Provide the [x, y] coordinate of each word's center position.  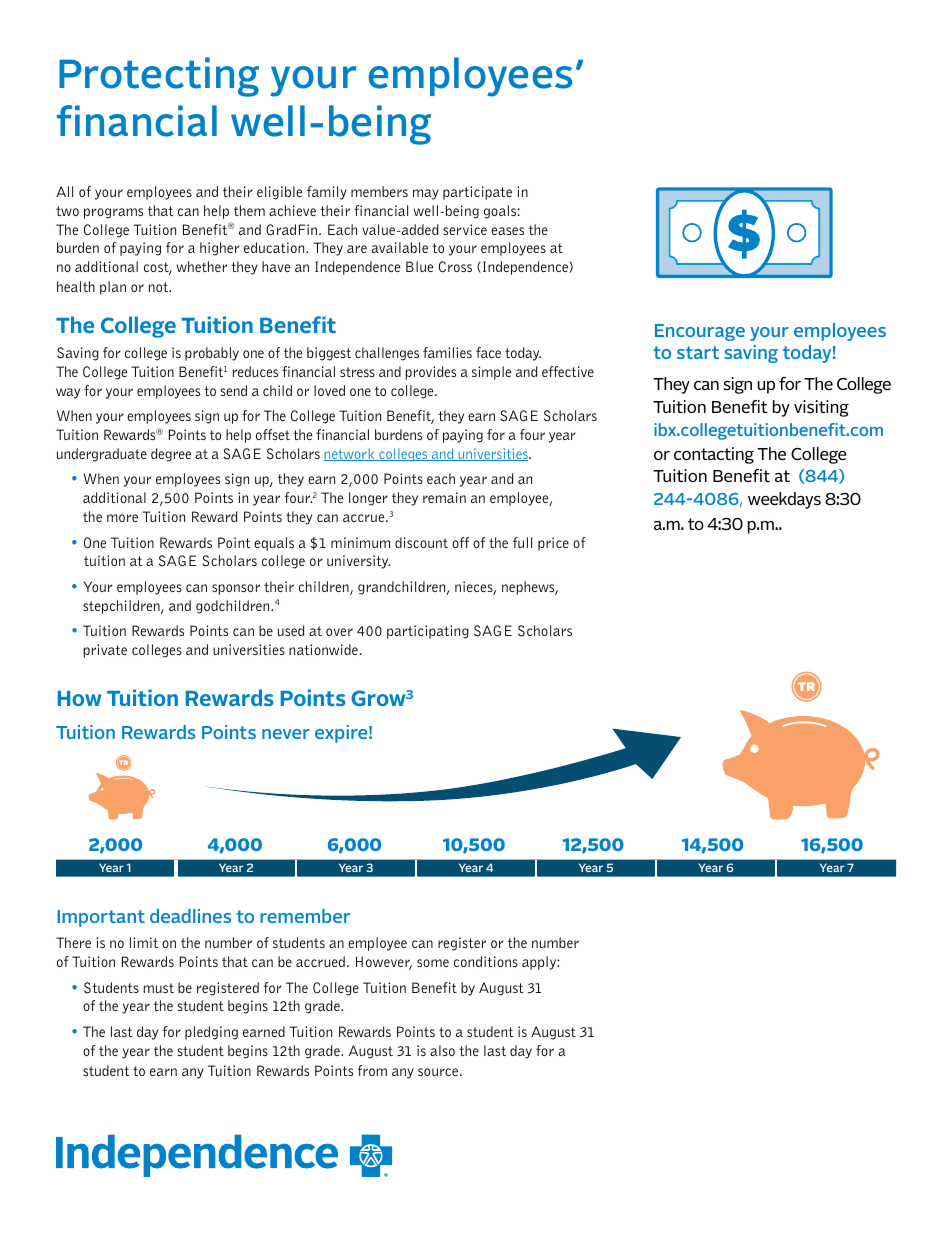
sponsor [236, 589]
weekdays [784, 500]
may [426, 194]
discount [421, 542]
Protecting [159, 77]
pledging [211, 1033]
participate [477, 193]
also [442, 1050]
